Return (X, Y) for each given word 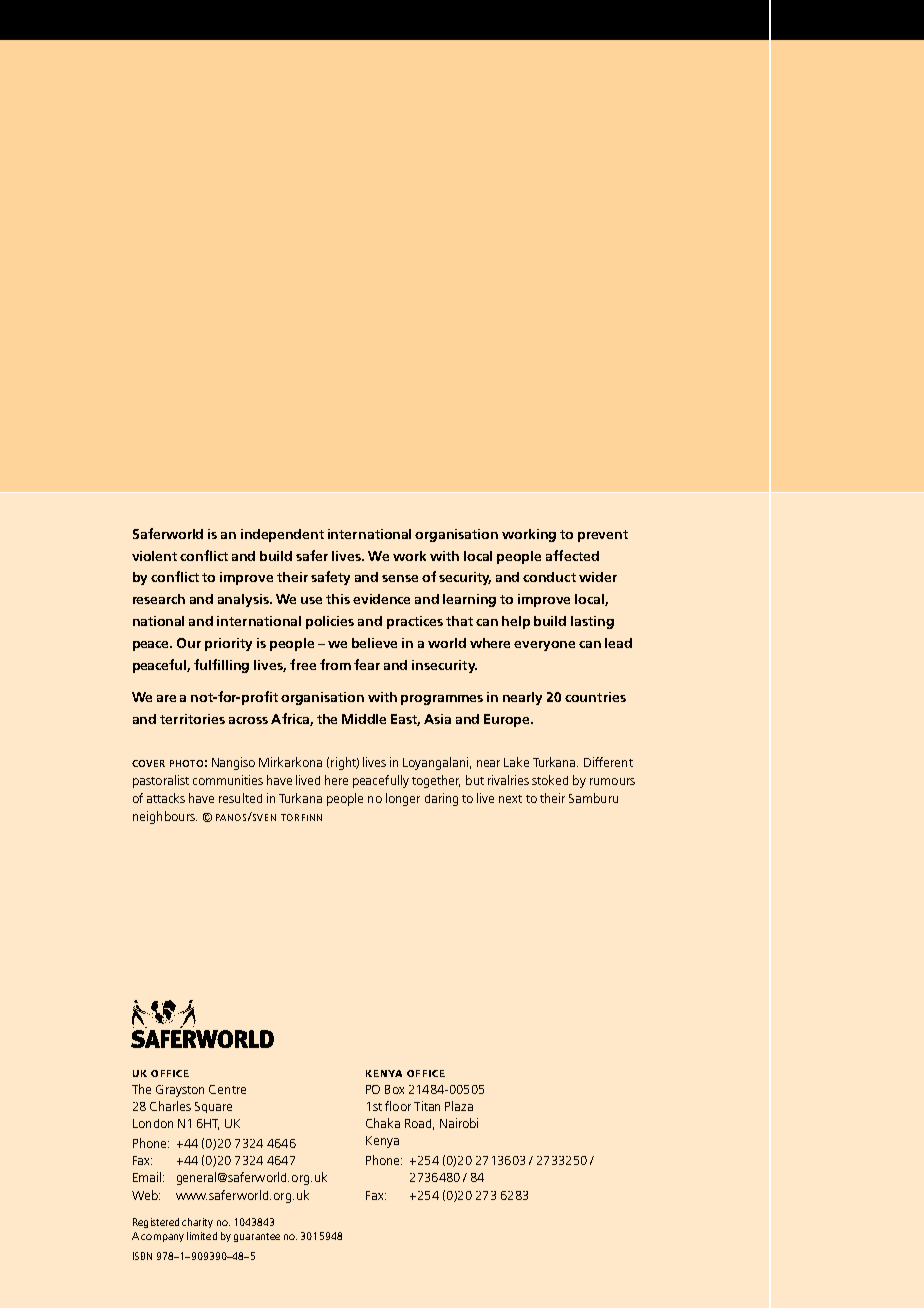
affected (572, 555)
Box (394, 1089)
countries (595, 697)
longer (403, 799)
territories (192, 719)
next (510, 799)
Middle (364, 719)
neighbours (165, 817)
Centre (227, 1089)
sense (400, 578)
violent (154, 556)
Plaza (459, 1106)
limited (202, 1236)
